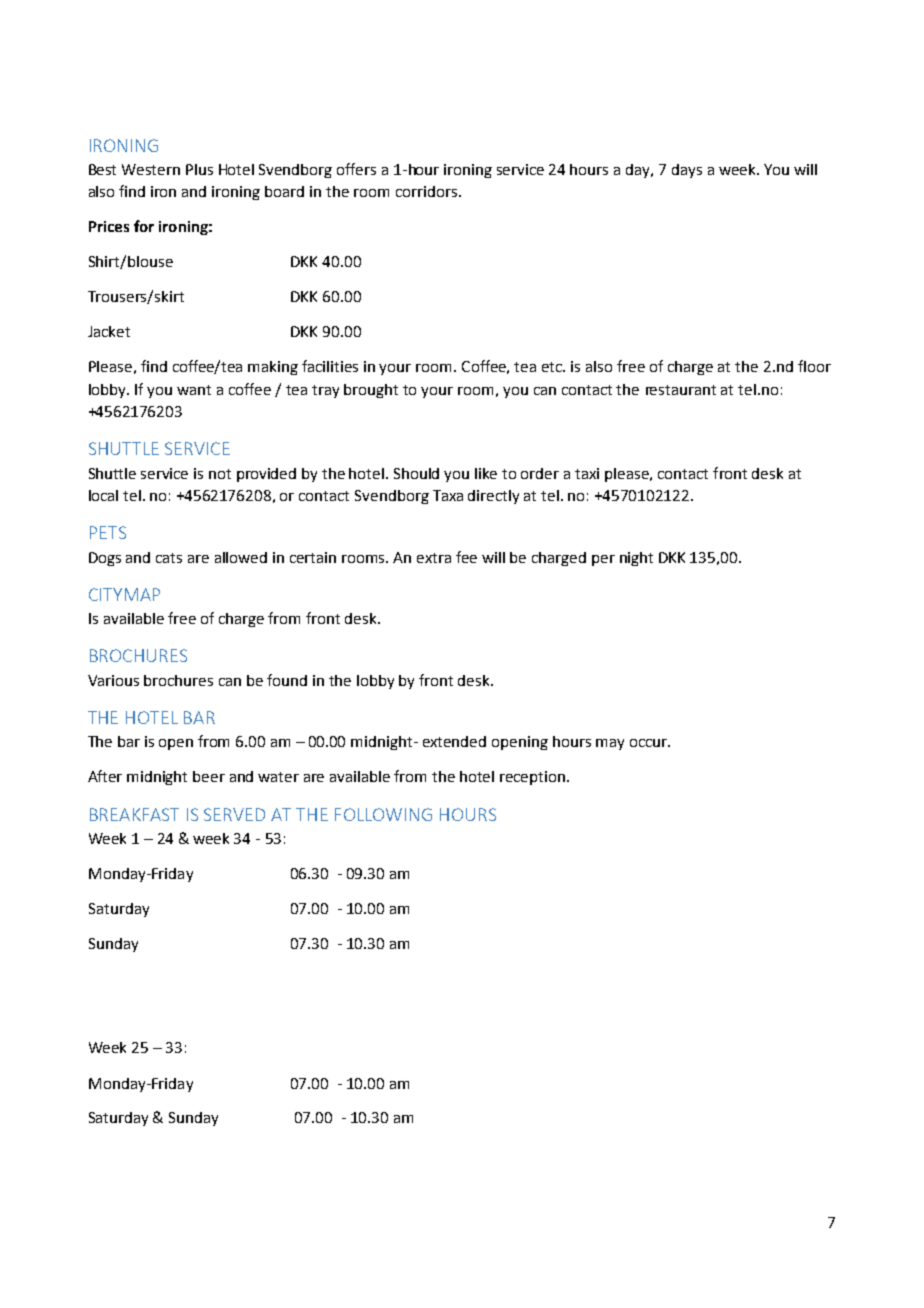 The height and width of the screenshot is (1308, 924). I want to click on corridors, so click(428, 191).
